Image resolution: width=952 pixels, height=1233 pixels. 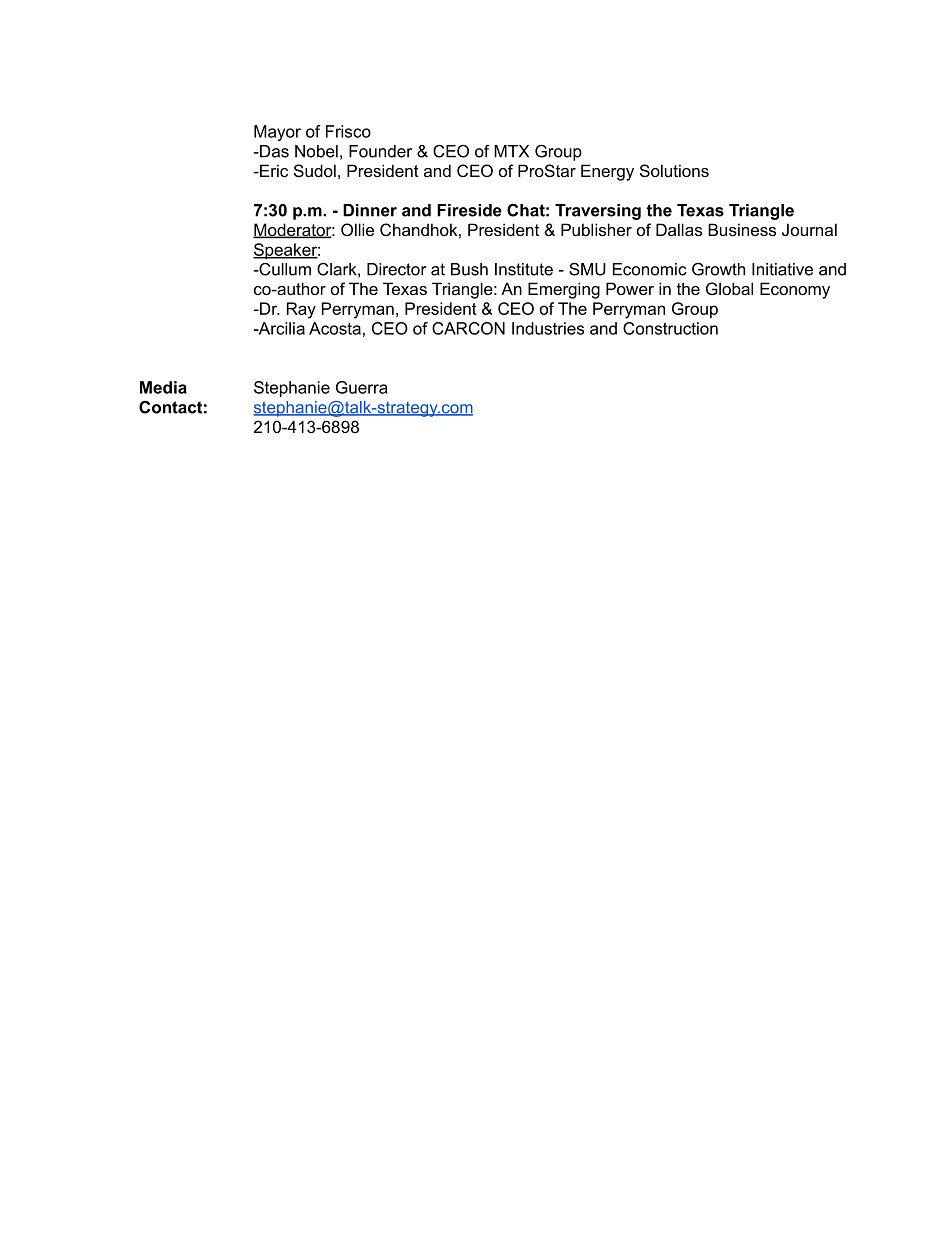 I want to click on MTX, so click(x=511, y=151).
